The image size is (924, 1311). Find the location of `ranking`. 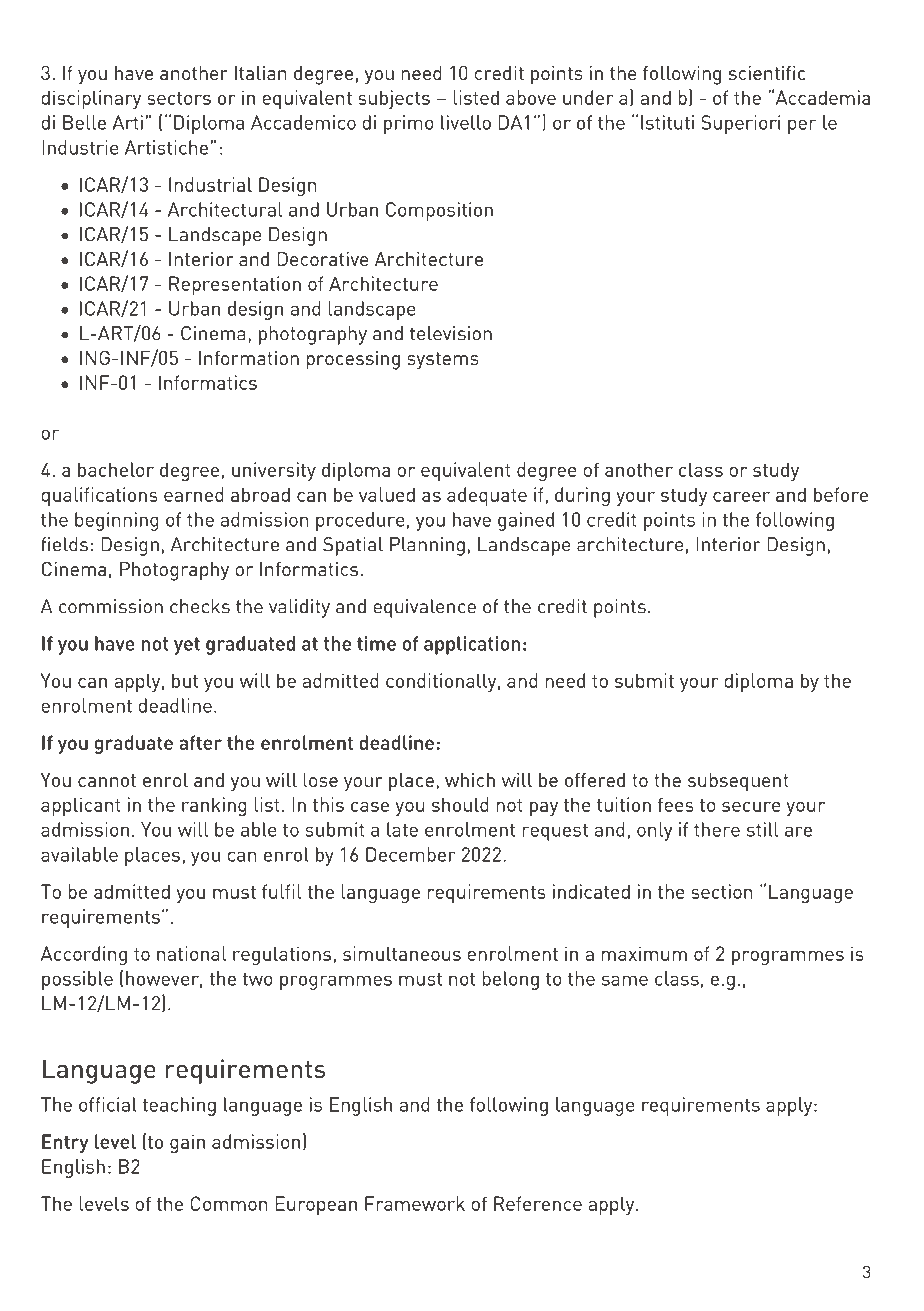

ranking is located at coordinates (214, 807).
